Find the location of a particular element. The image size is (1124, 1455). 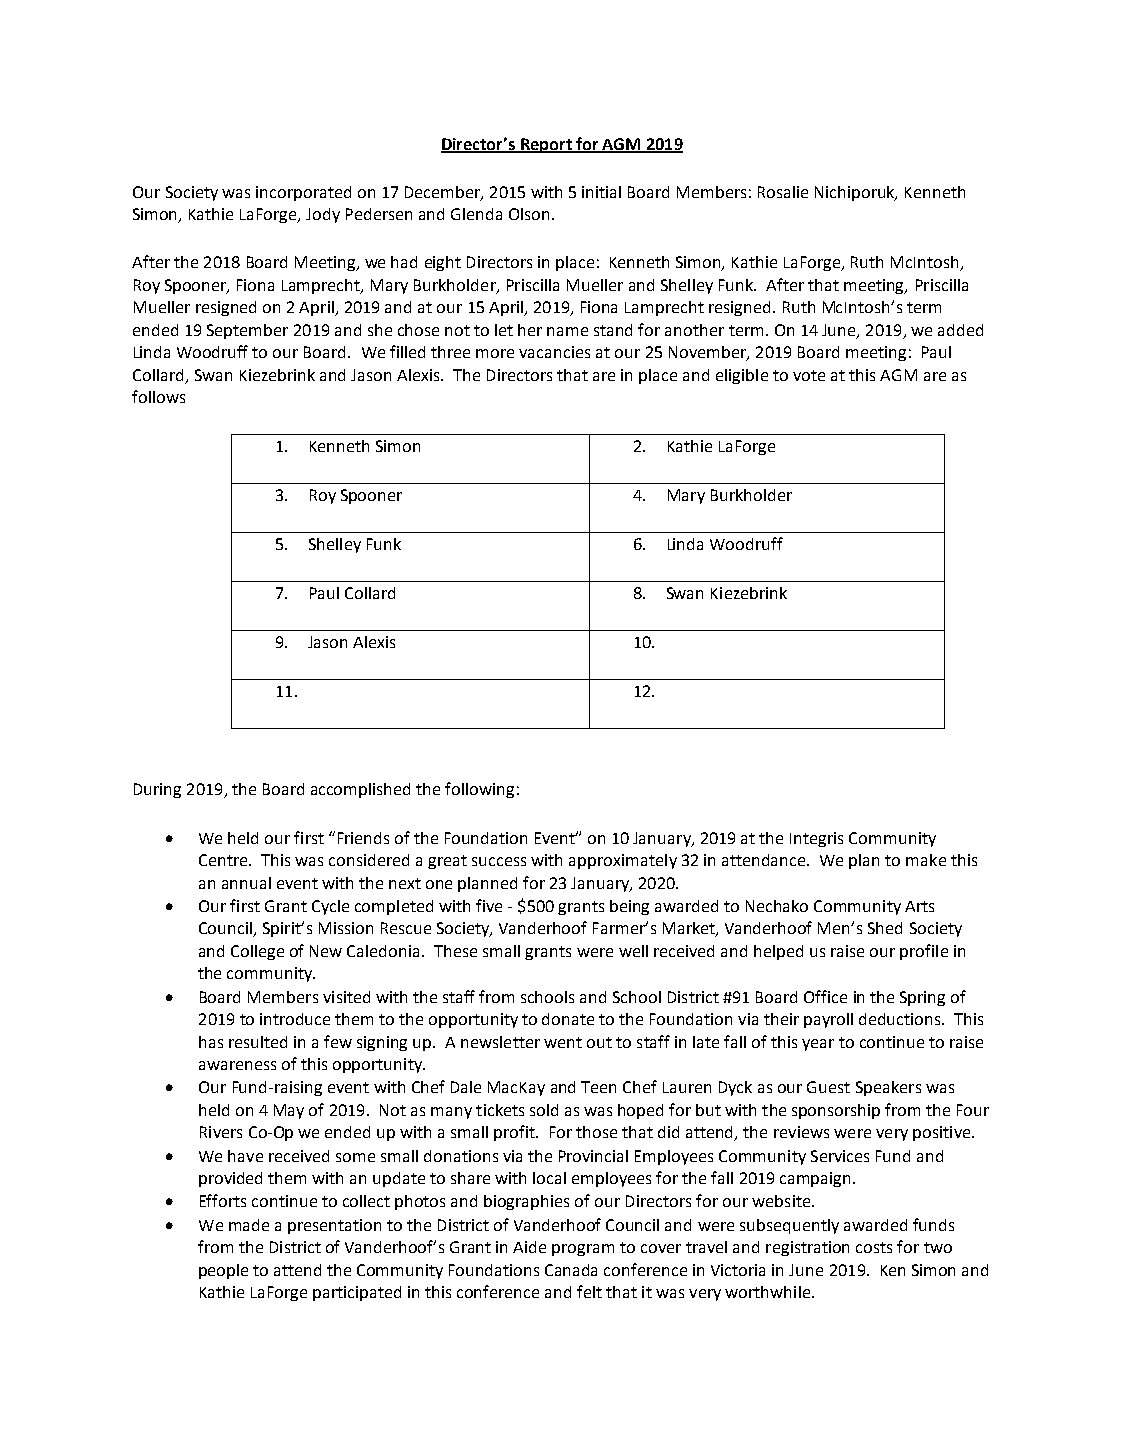

follows is located at coordinates (158, 396).
